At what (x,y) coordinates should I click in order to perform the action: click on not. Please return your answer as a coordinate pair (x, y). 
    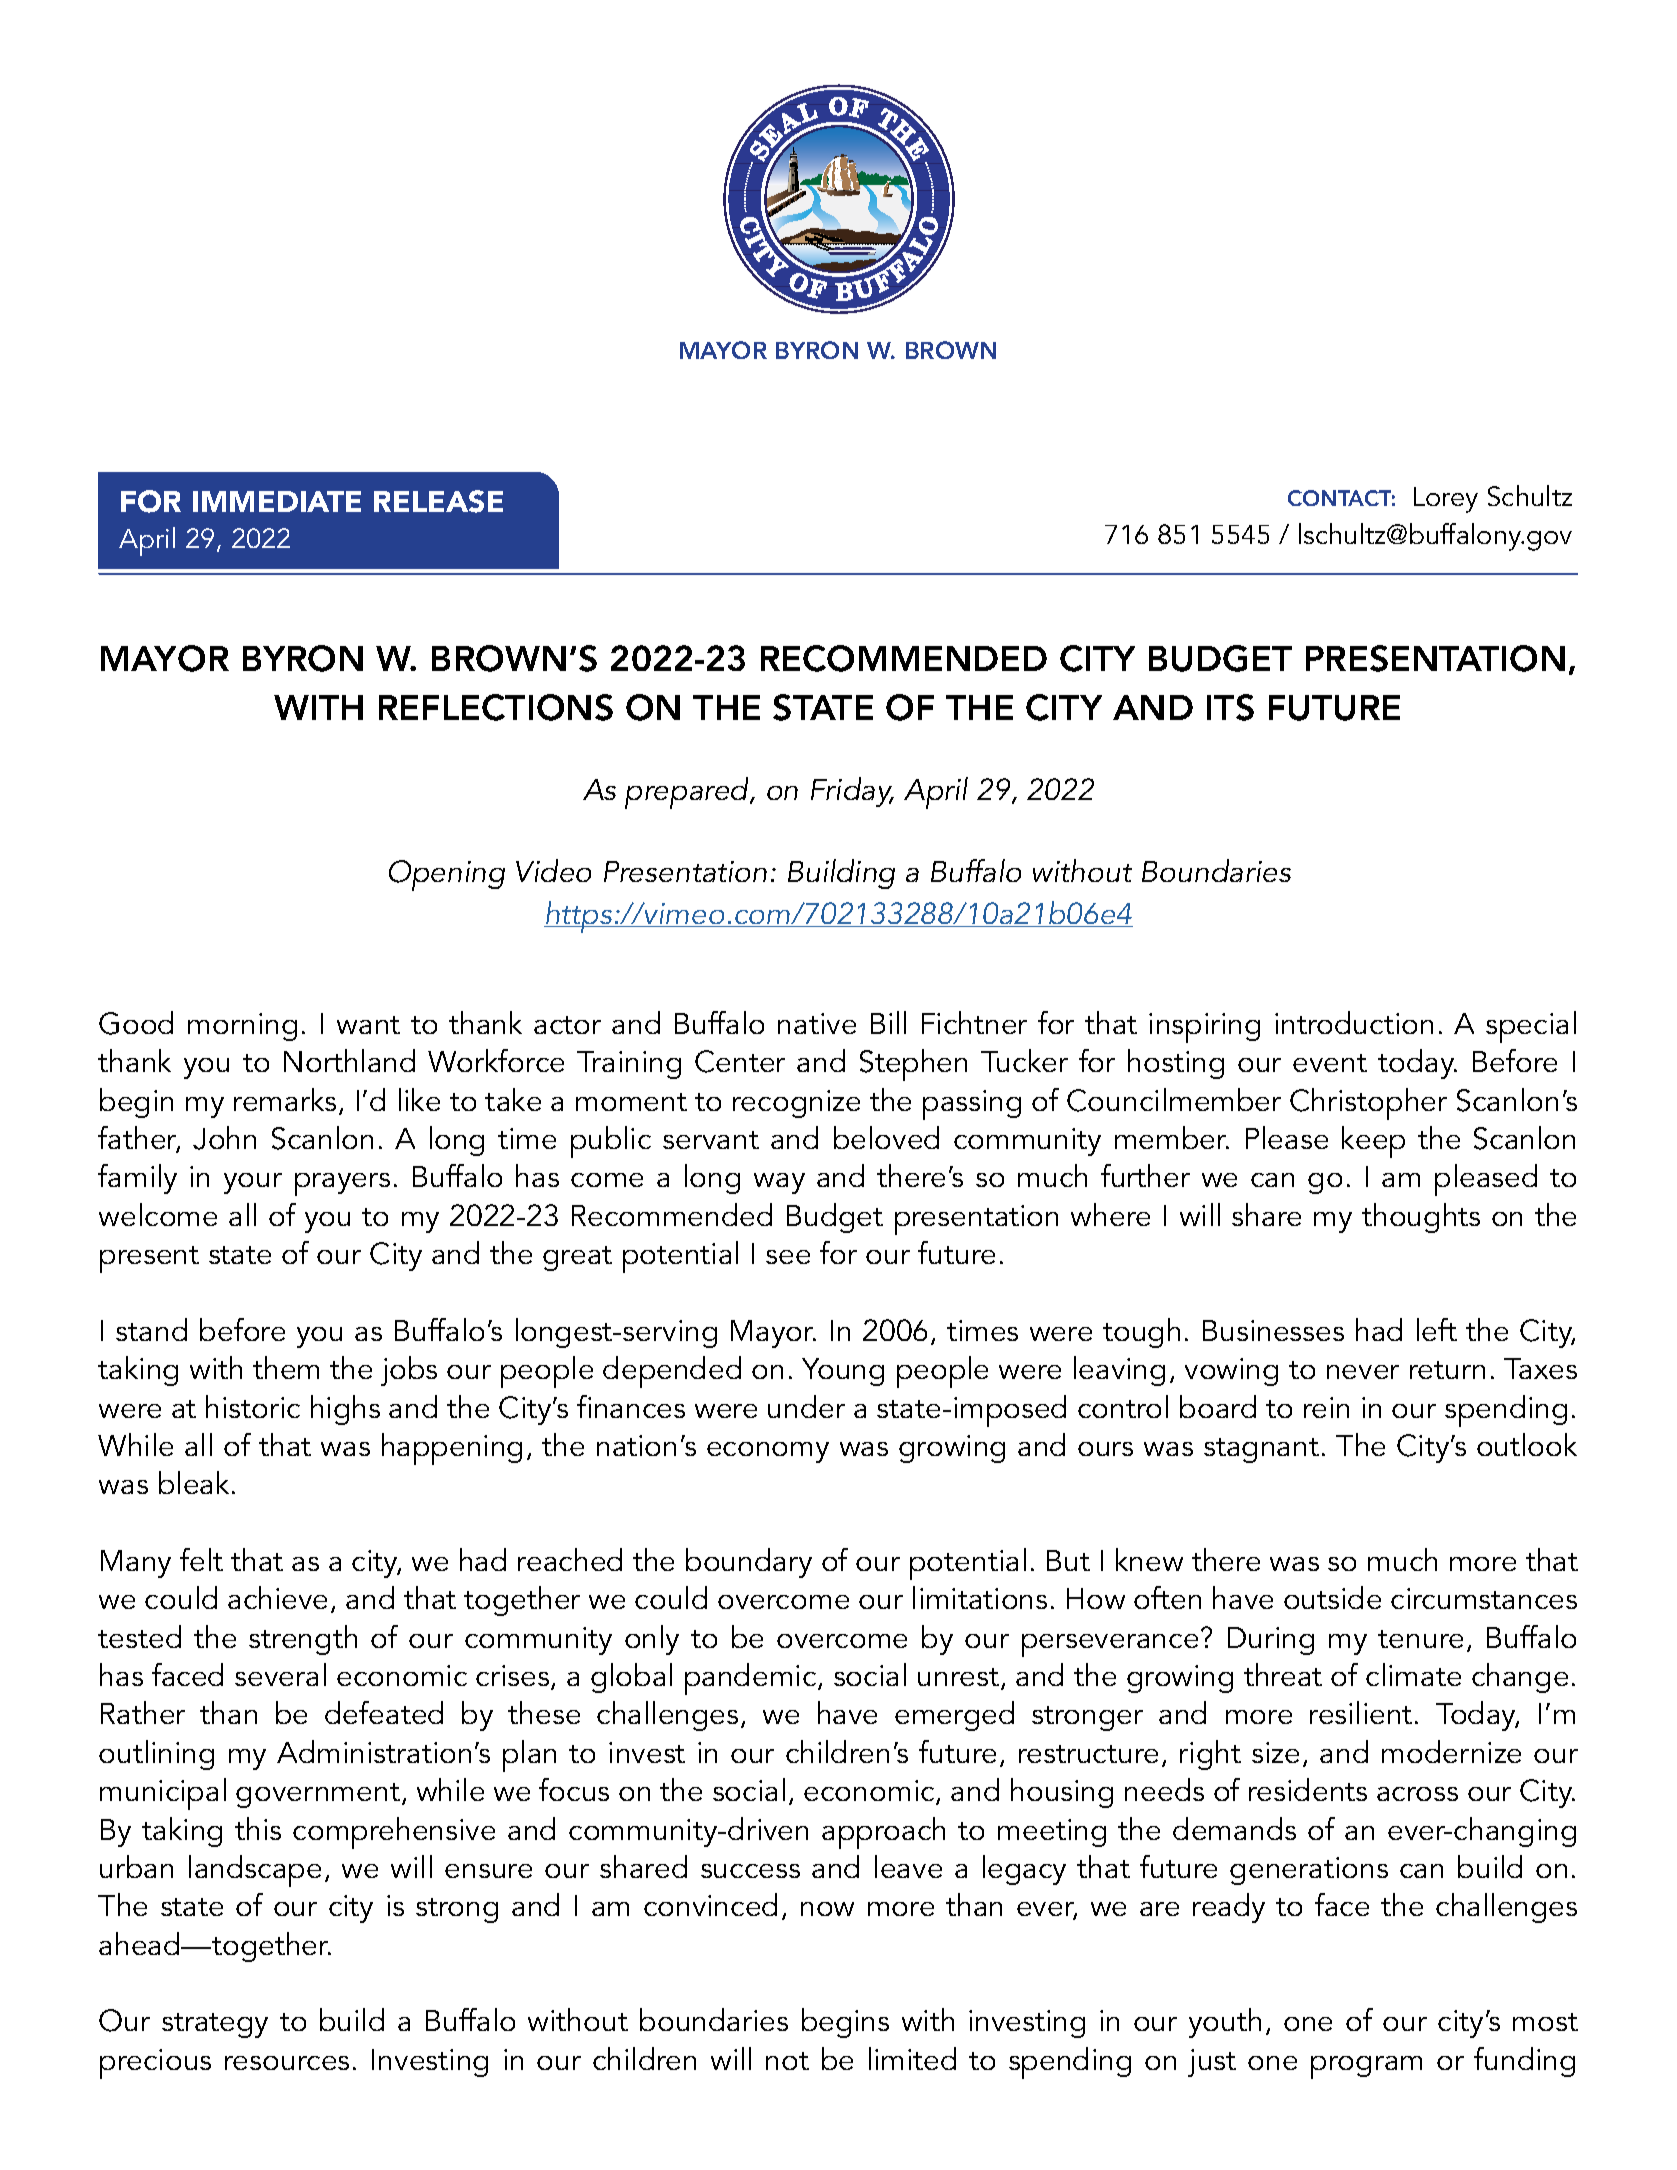
    Looking at the image, I should click on (787, 2061).
